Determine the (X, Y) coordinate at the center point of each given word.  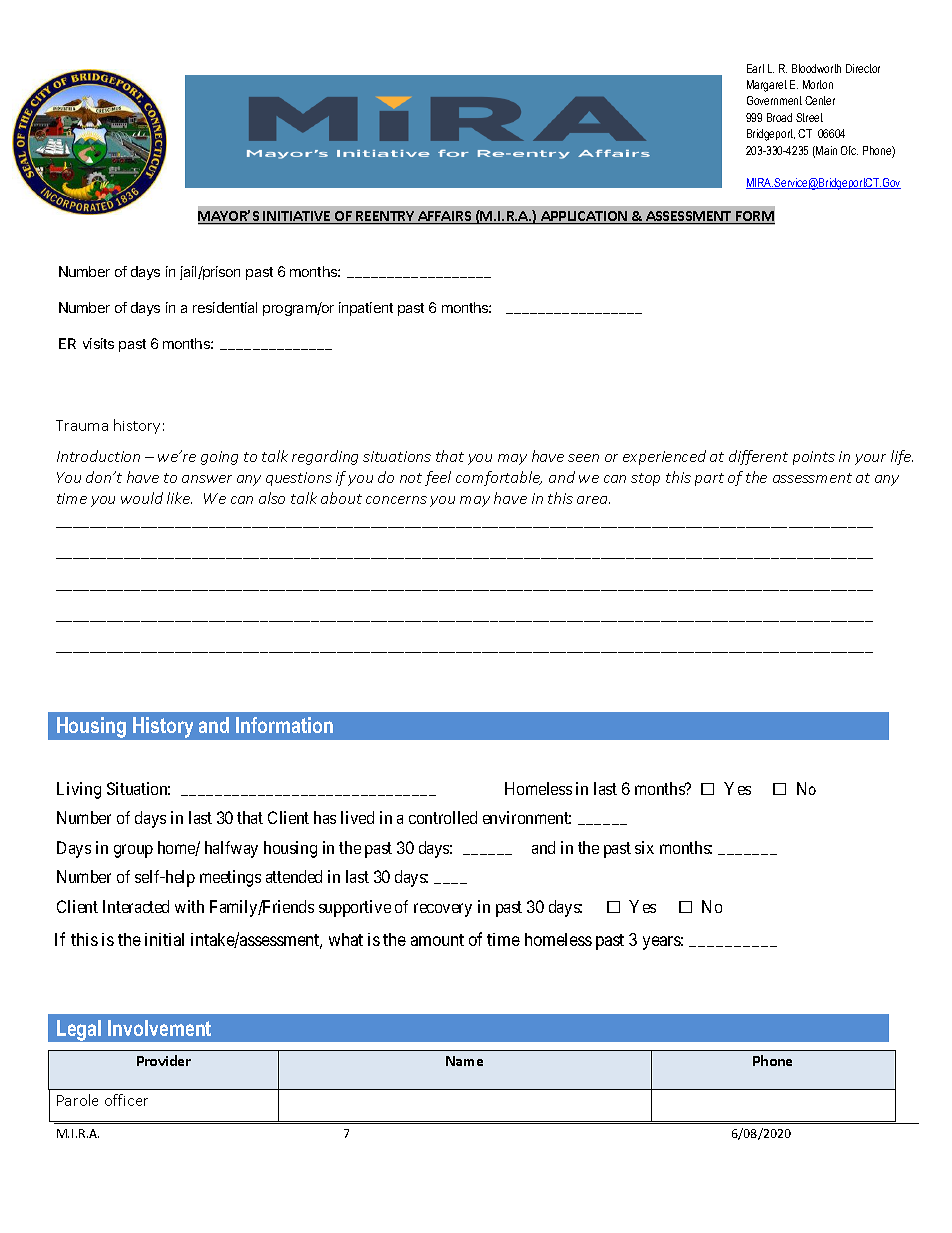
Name (464, 1061)
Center (820, 100)
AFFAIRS (444, 217)
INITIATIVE (297, 217)
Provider (164, 1060)
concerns (396, 500)
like (179, 498)
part (709, 479)
